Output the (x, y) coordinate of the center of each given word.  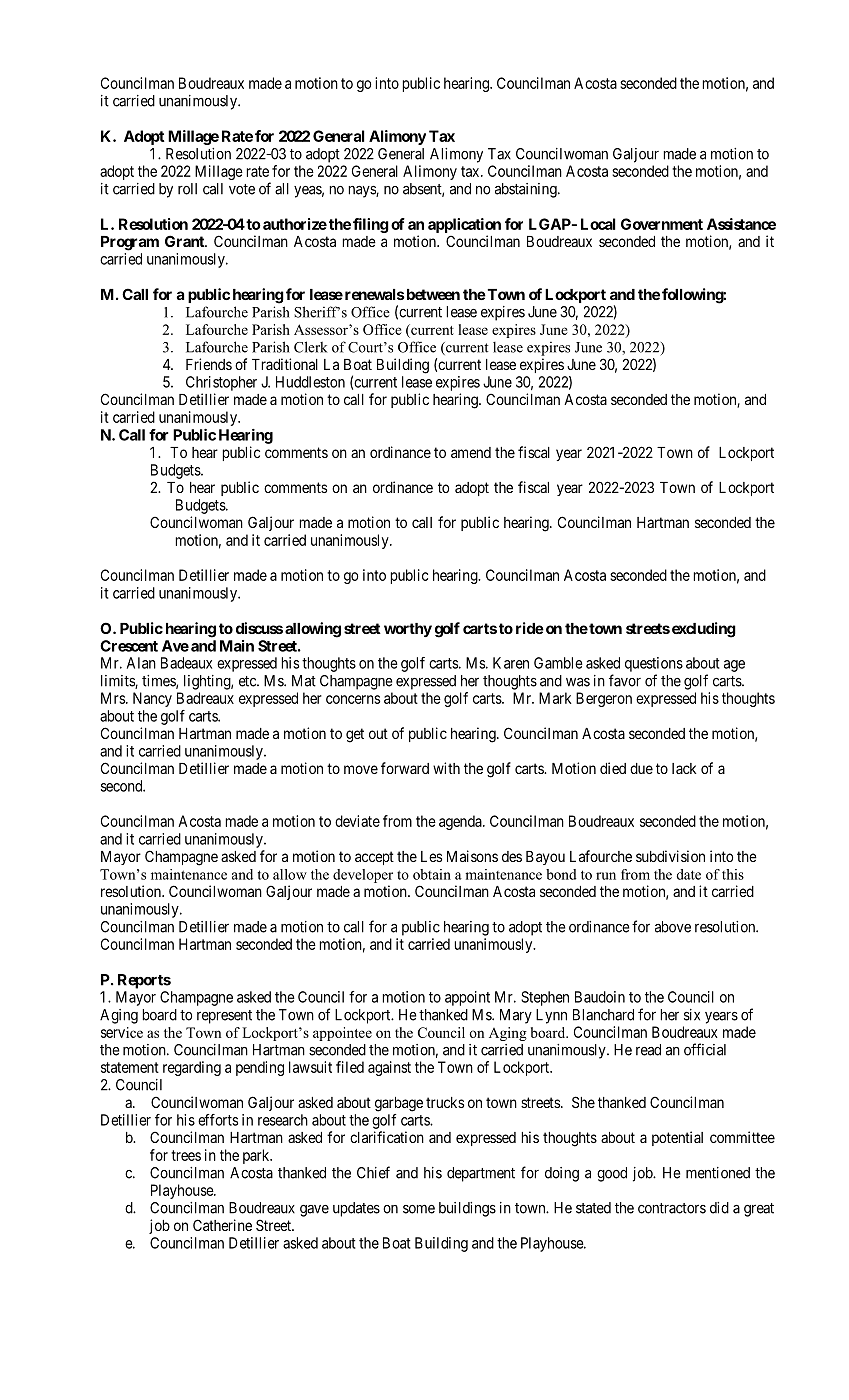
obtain (432, 874)
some (419, 1209)
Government (662, 224)
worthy (408, 630)
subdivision (670, 856)
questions (654, 664)
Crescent (129, 646)
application (464, 225)
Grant (185, 241)
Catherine (222, 1225)
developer (363, 876)
